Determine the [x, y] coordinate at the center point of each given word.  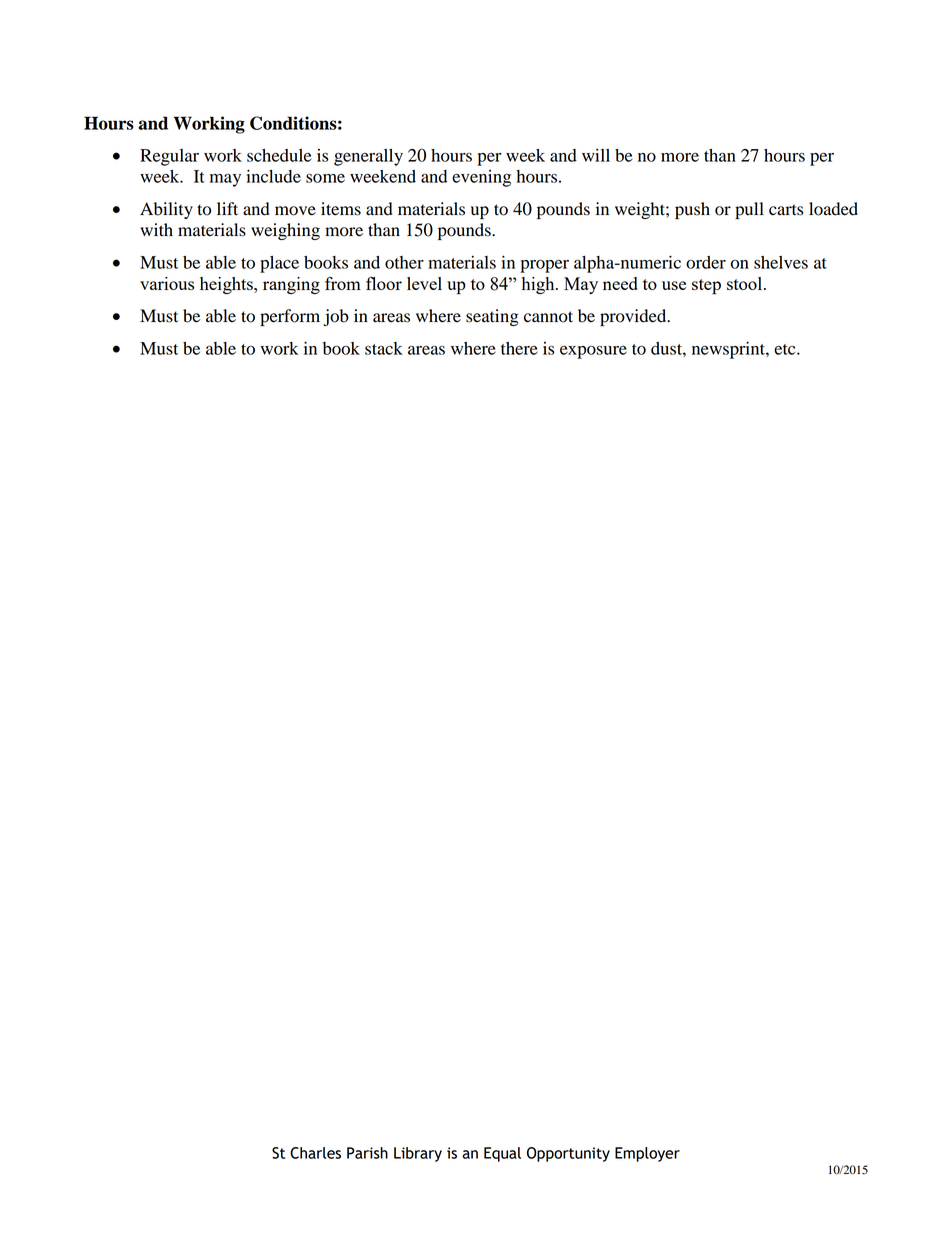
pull [749, 210]
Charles [315, 1153]
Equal [502, 1154]
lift [227, 208]
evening [481, 178]
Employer [647, 1154]
